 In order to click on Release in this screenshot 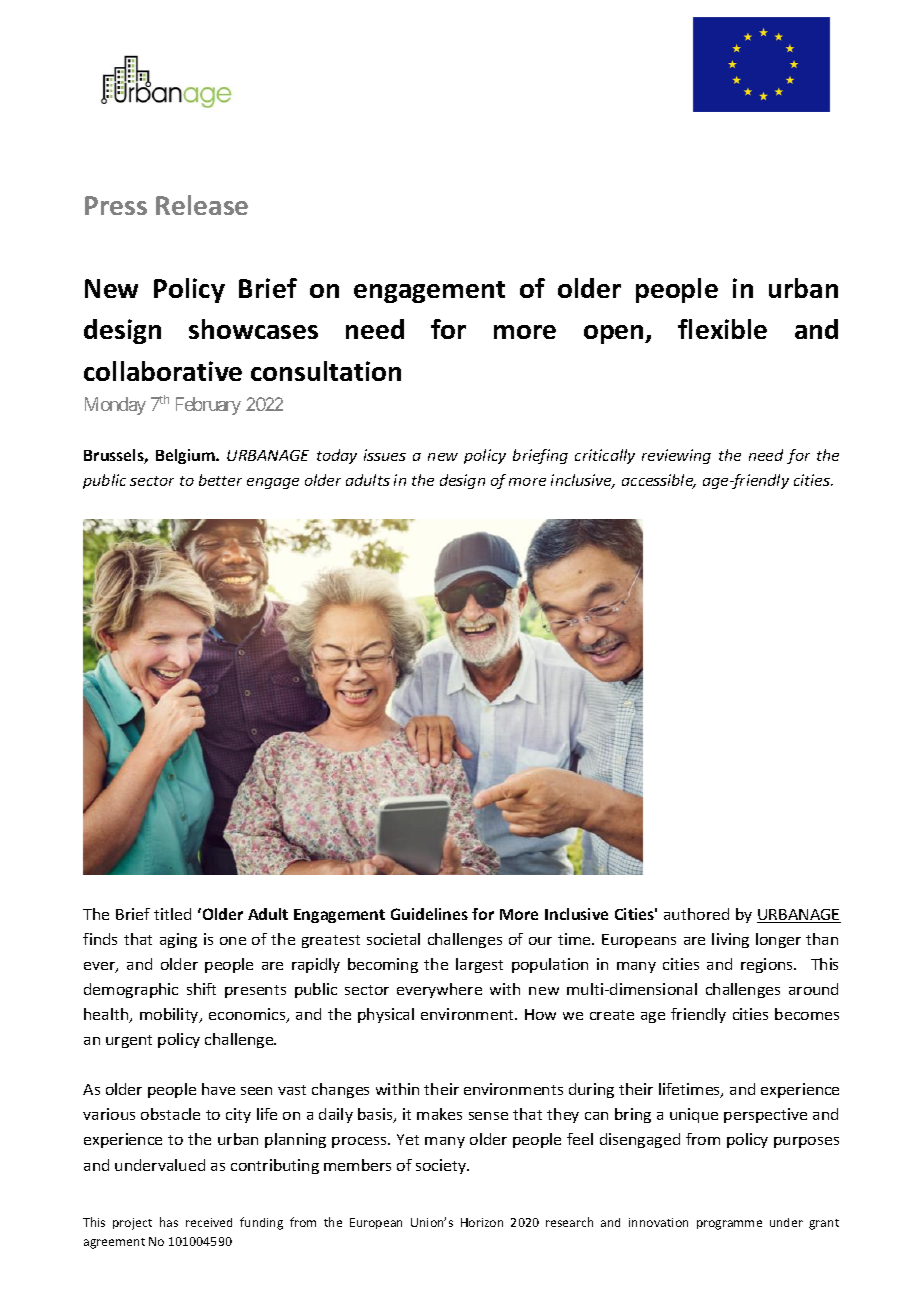, I will do `click(202, 205)`.
